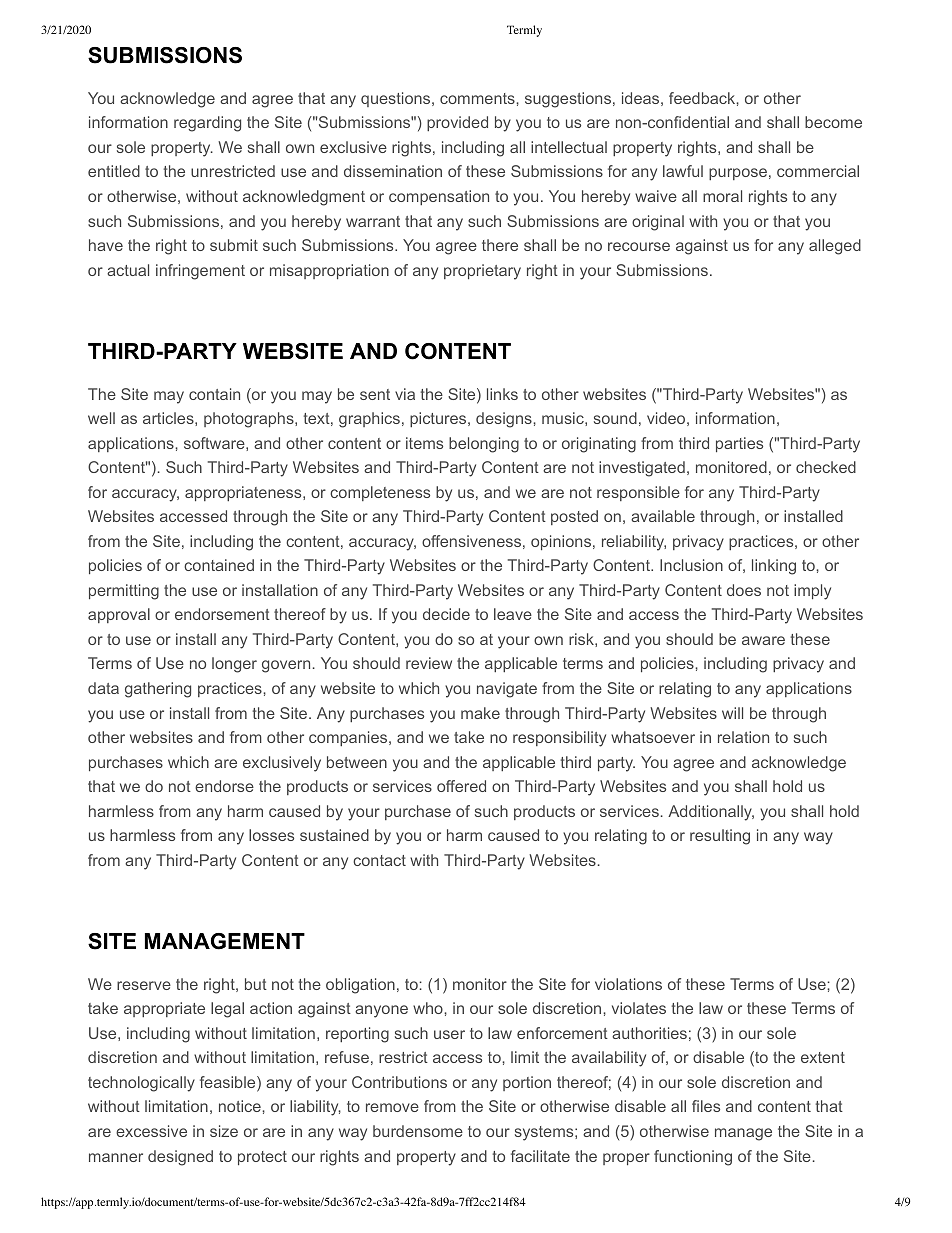 The width and height of the image is (952, 1233). What do you see at coordinates (446, 614) in the image?
I see `decide` at bounding box center [446, 614].
